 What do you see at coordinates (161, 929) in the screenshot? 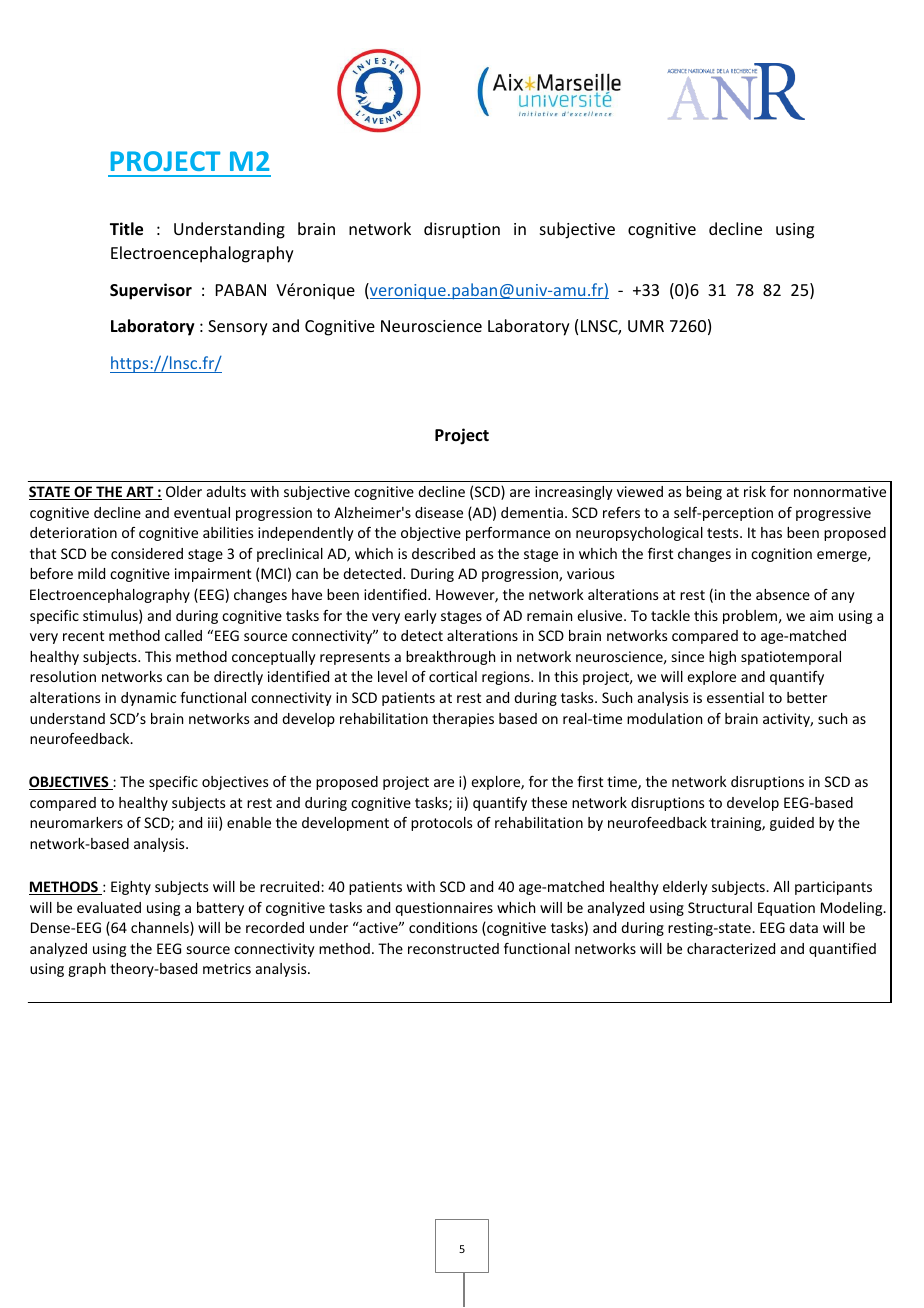
I see `channels` at bounding box center [161, 929].
